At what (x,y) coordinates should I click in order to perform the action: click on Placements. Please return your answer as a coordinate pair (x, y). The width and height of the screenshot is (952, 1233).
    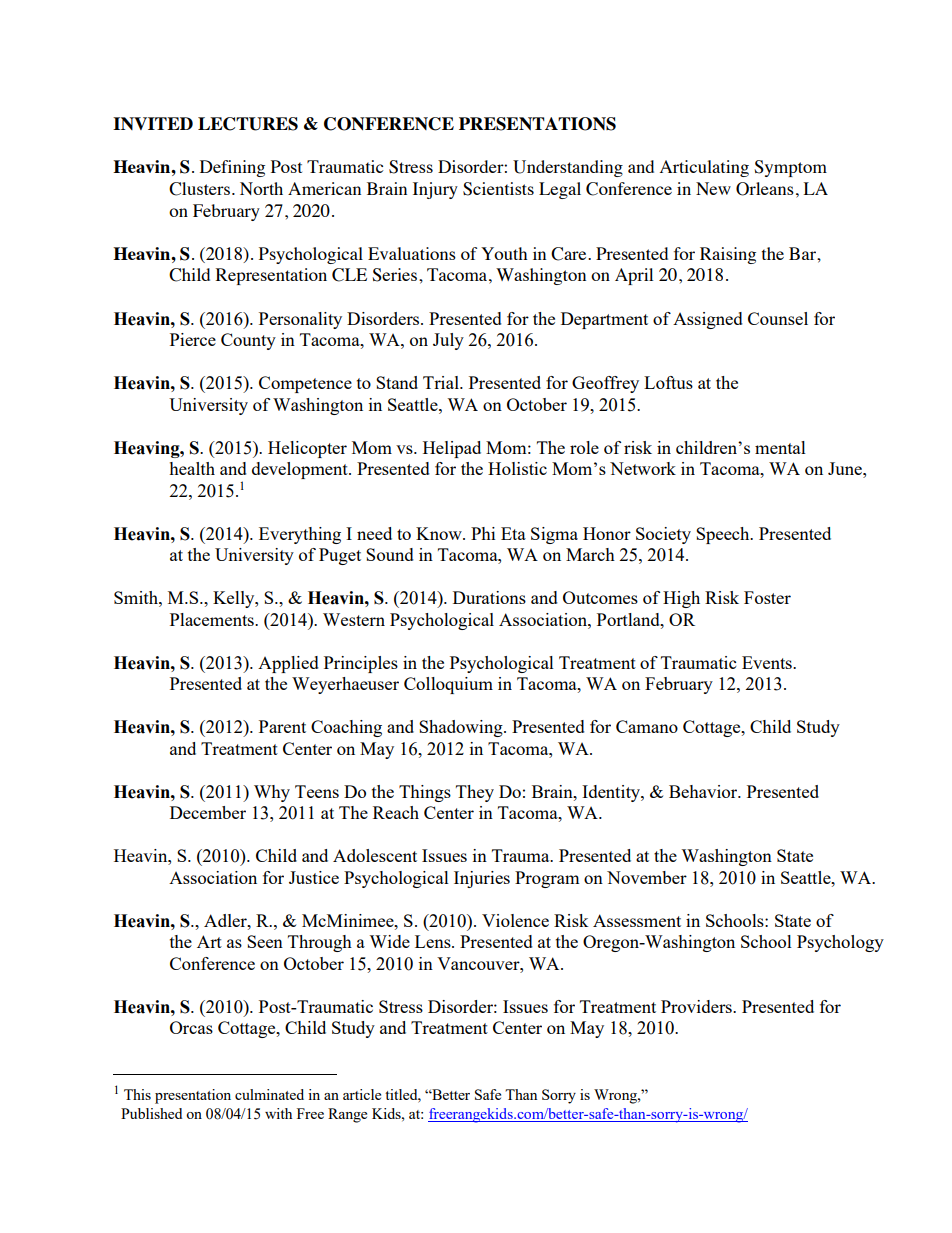
    Looking at the image, I should click on (213, 619).
